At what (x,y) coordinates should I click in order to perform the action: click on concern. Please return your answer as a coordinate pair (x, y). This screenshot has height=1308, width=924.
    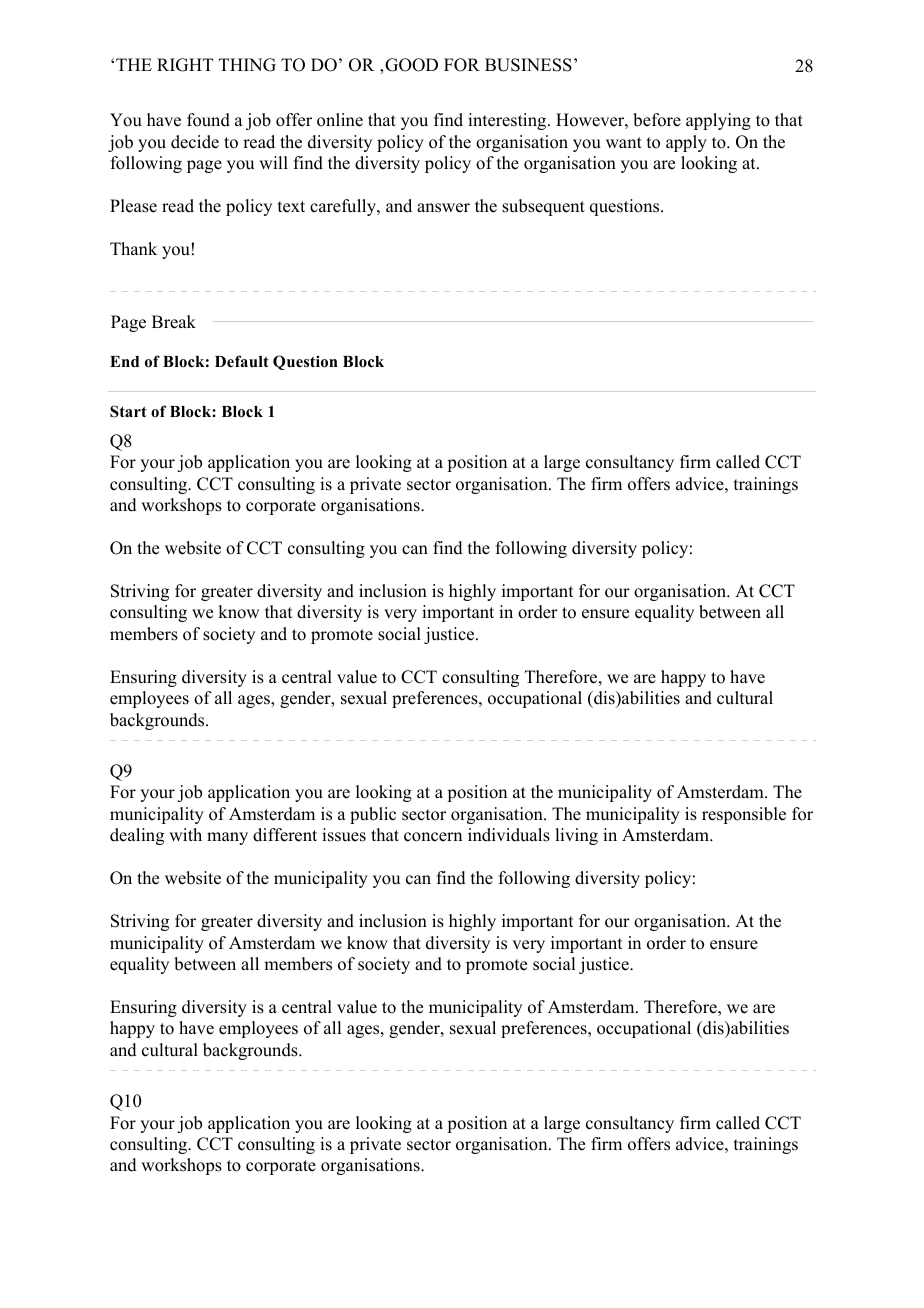
    Looking at the image, I should click on (433, 837).
